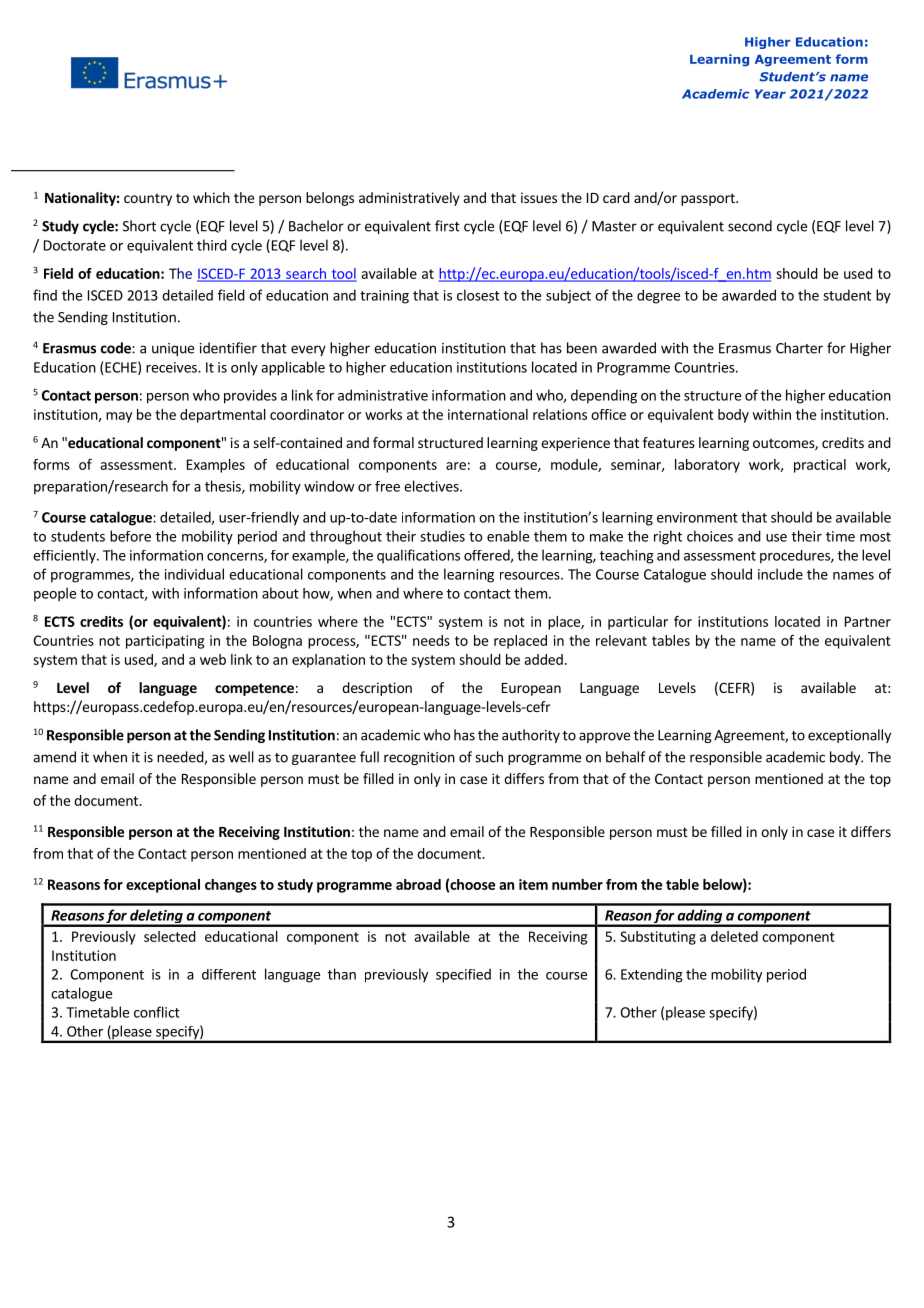  I want to click on country, so click(148, 199).
